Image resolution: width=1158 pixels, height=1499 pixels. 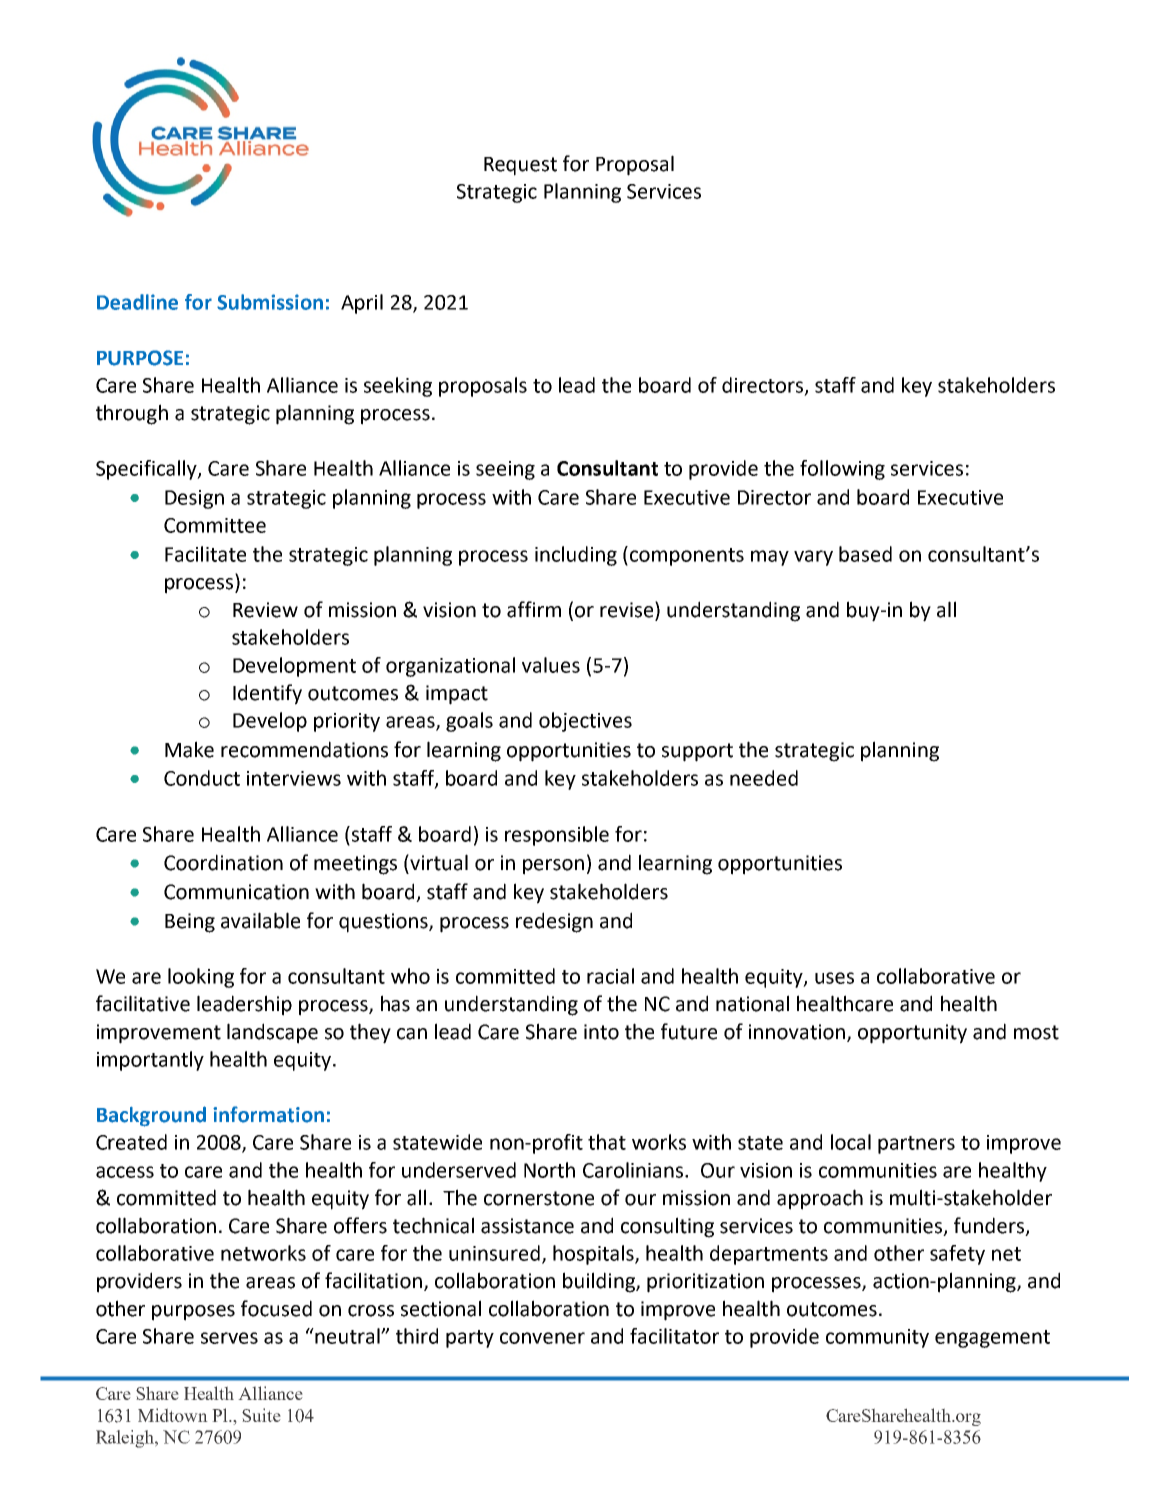 What do you see at coordinates (764, 778) in the screenshot?
I see `needed` at bounding box center [764, 778].
